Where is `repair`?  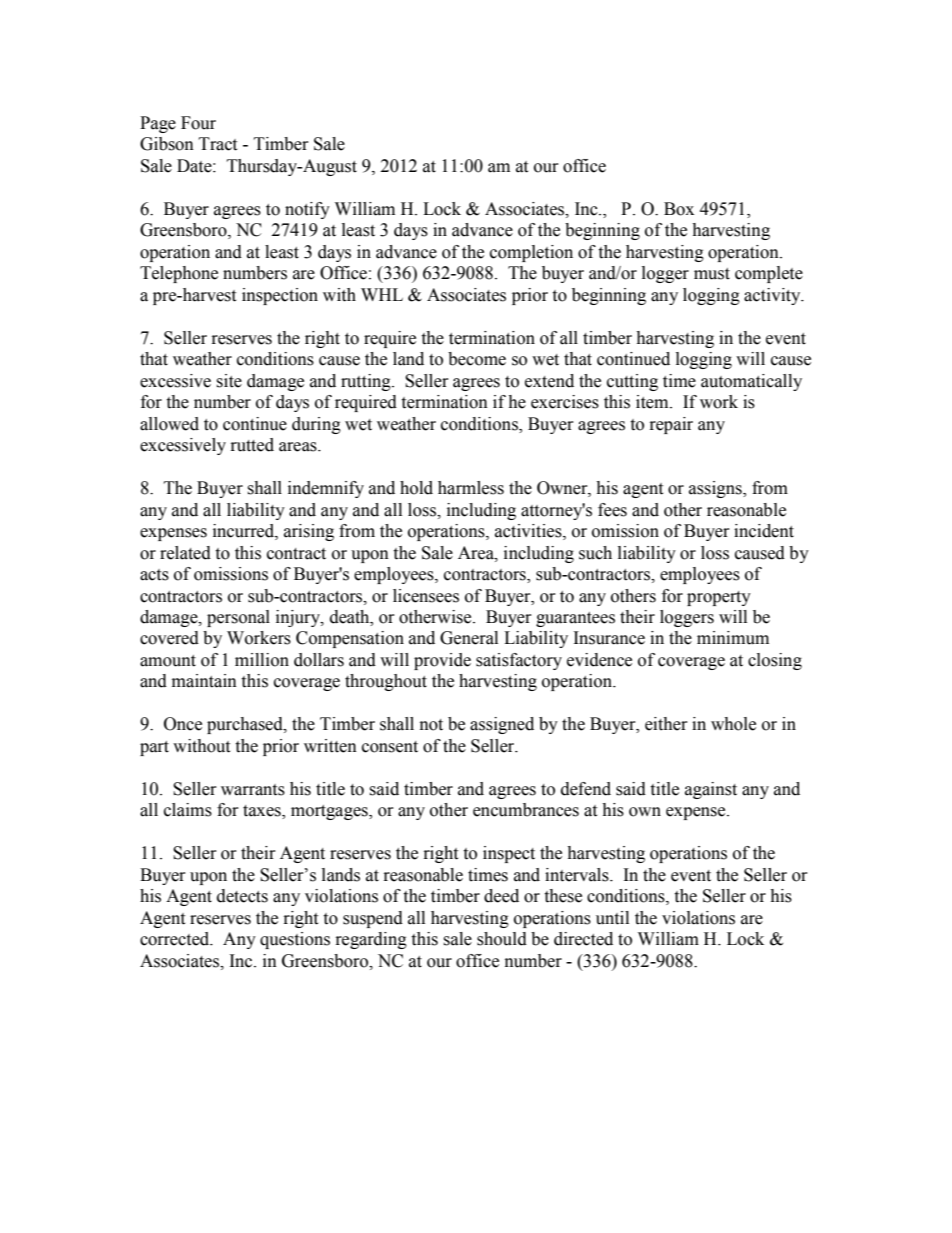
repair is located at coordinates (671, 425).
